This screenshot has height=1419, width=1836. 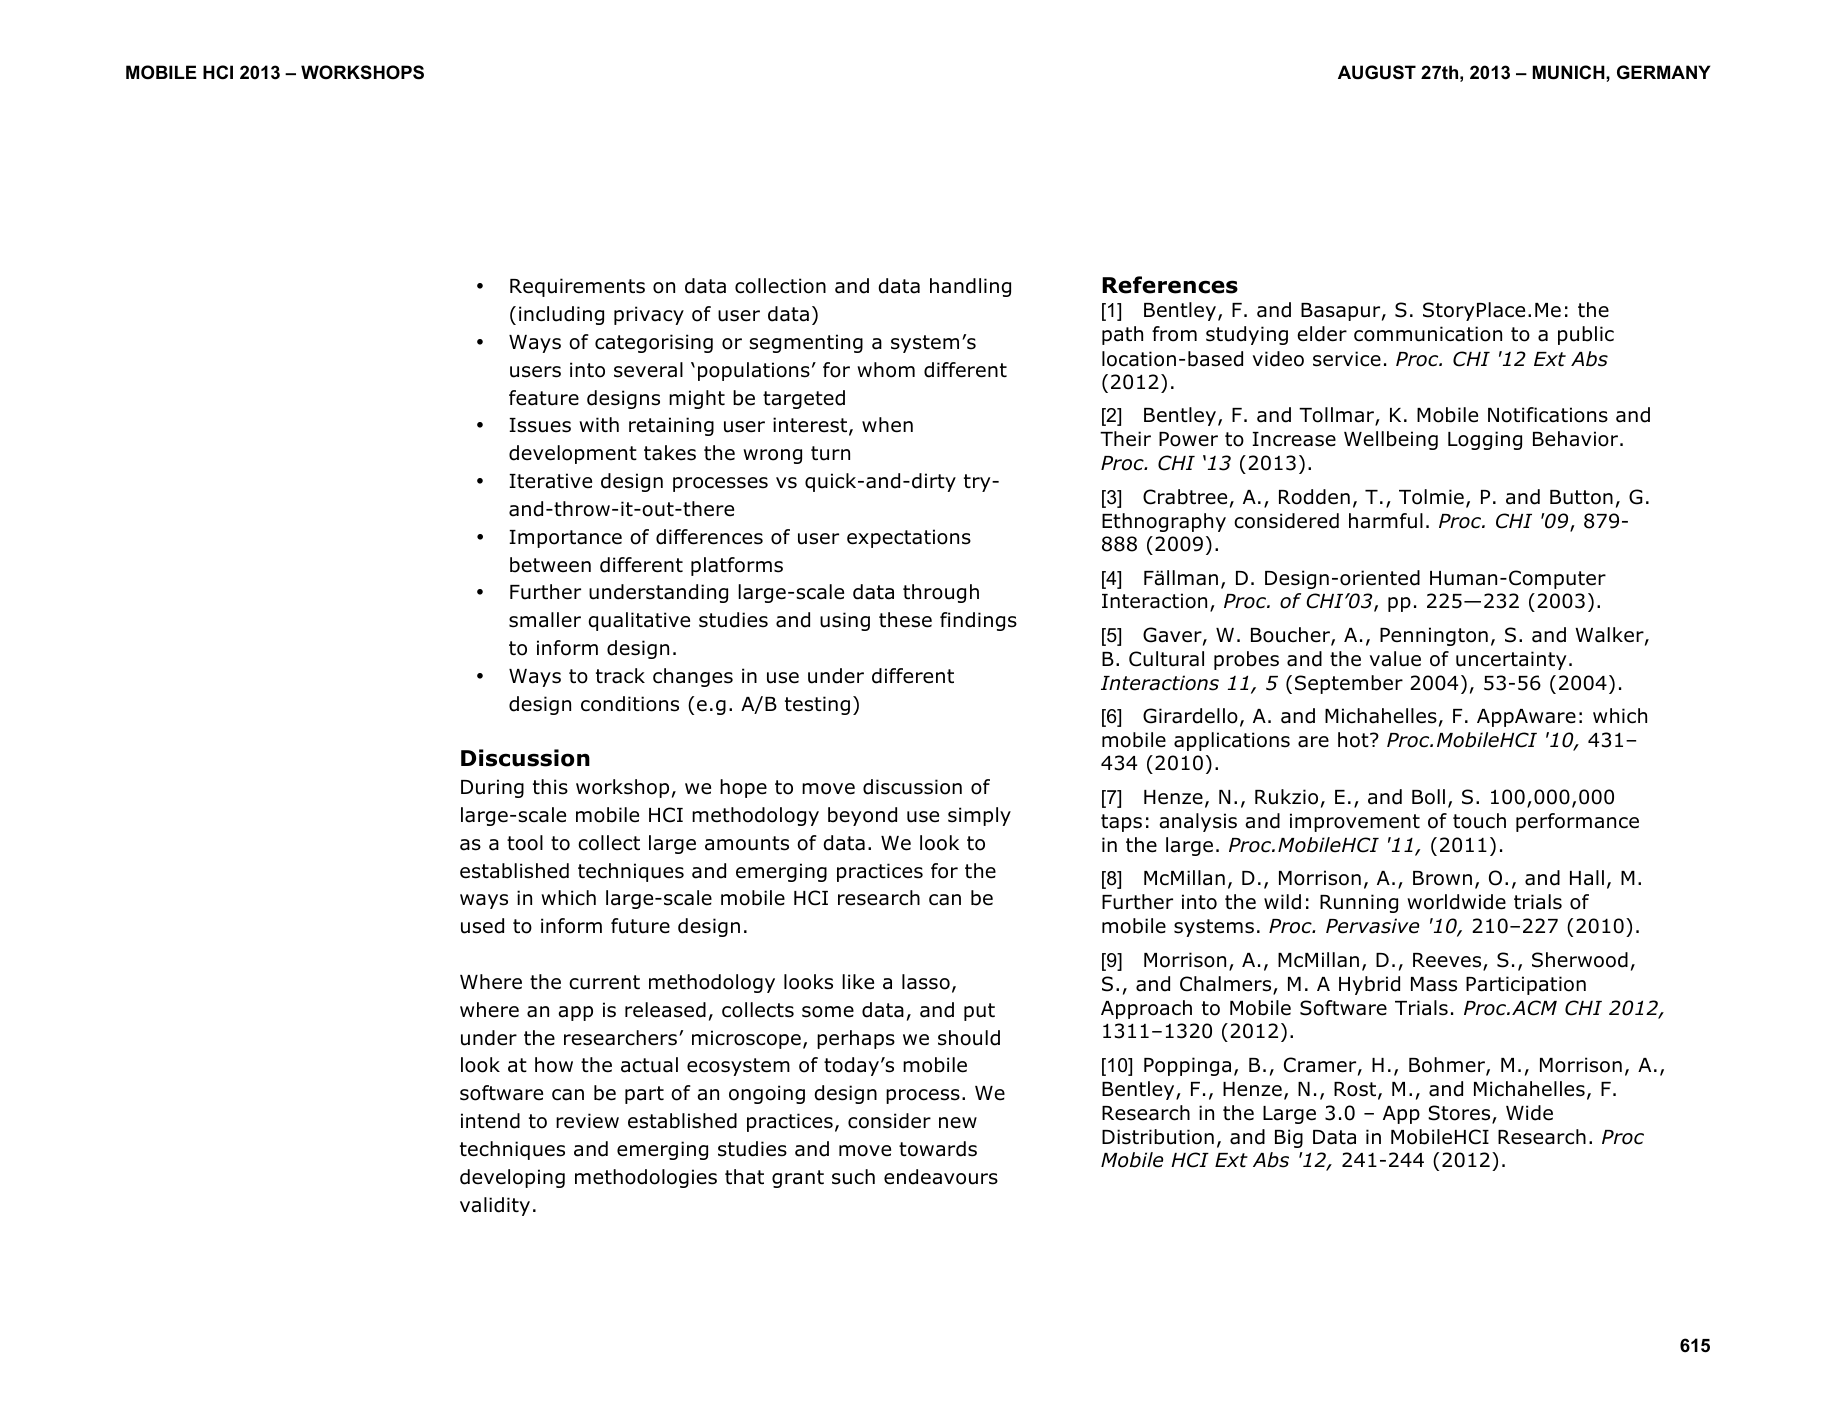 What do you see at coordinates (640, 926) in the screenshot?
I see `future` at bounding box center [640, 926].
